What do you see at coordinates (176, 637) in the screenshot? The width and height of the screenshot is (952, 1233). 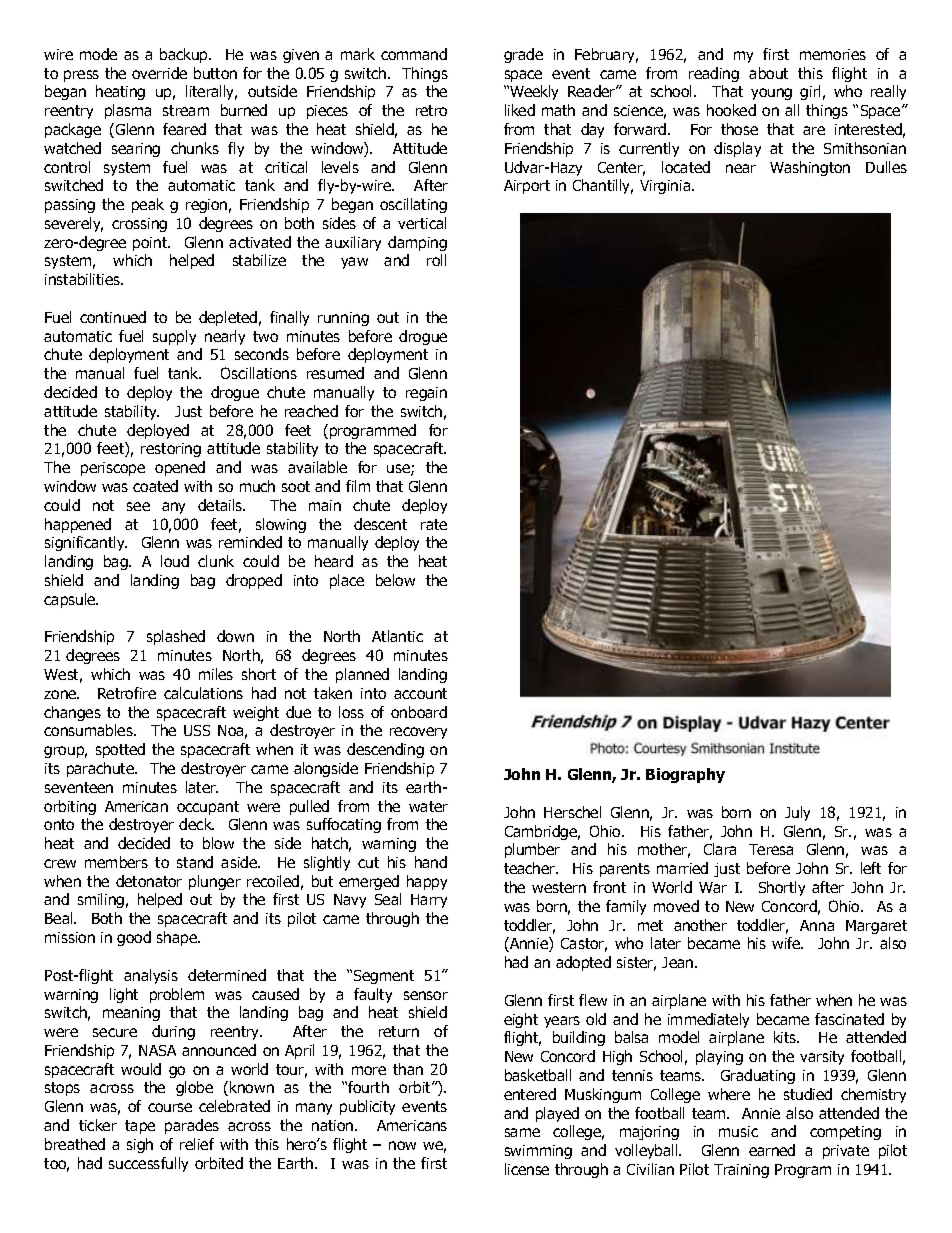 I see `splashed` at bounding box center [176, 637].
